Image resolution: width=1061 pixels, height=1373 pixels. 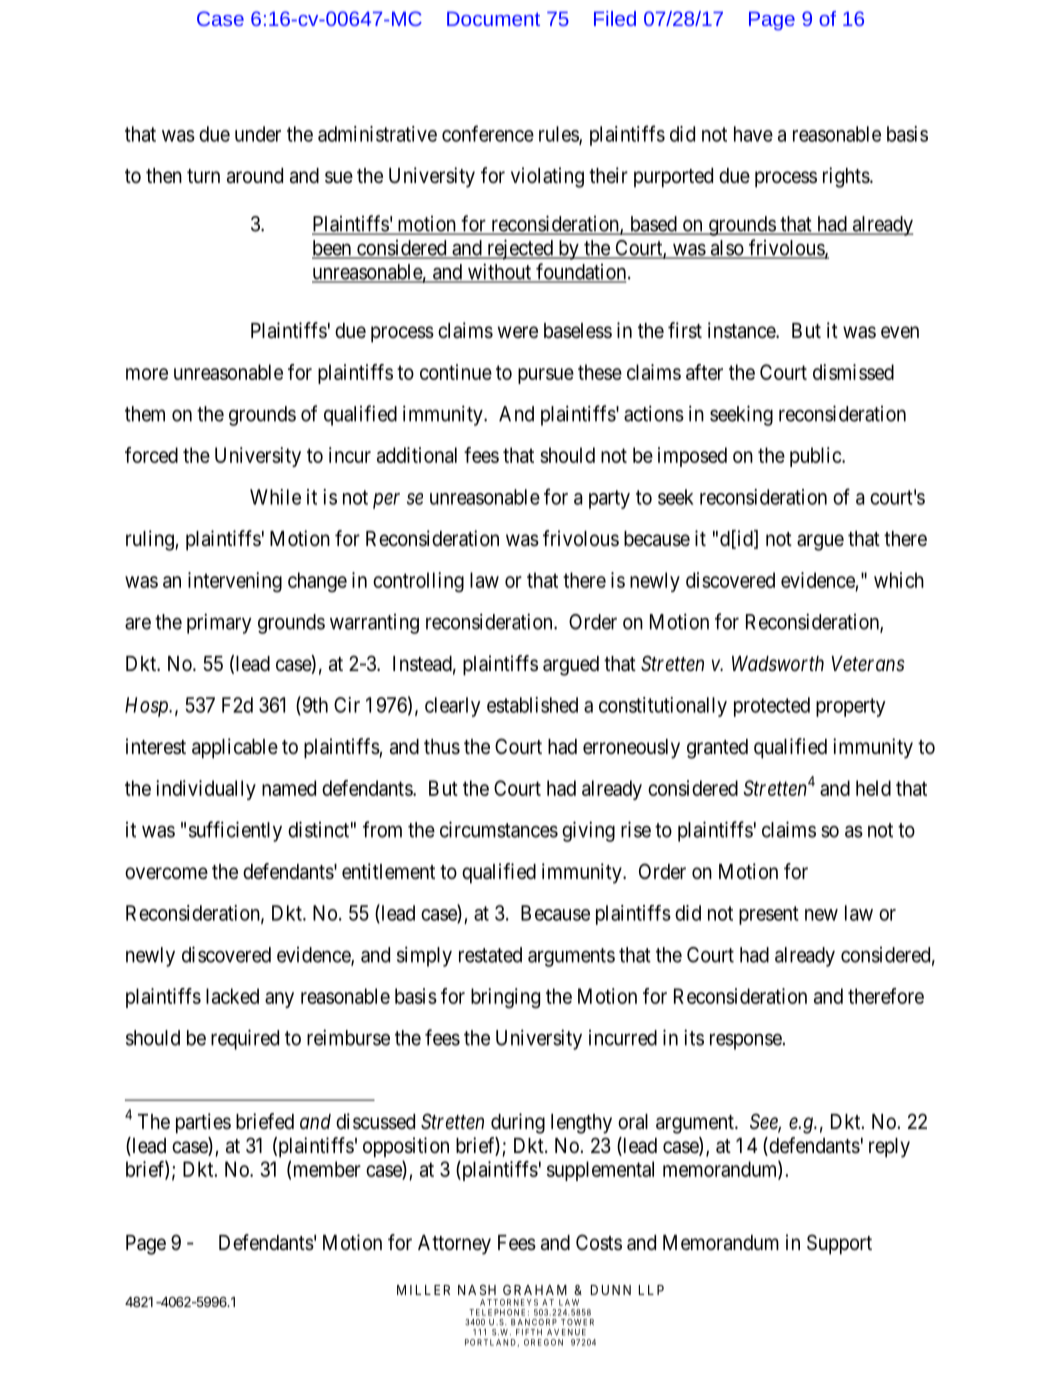 I want to click on party, so click(x=609, y=499).
